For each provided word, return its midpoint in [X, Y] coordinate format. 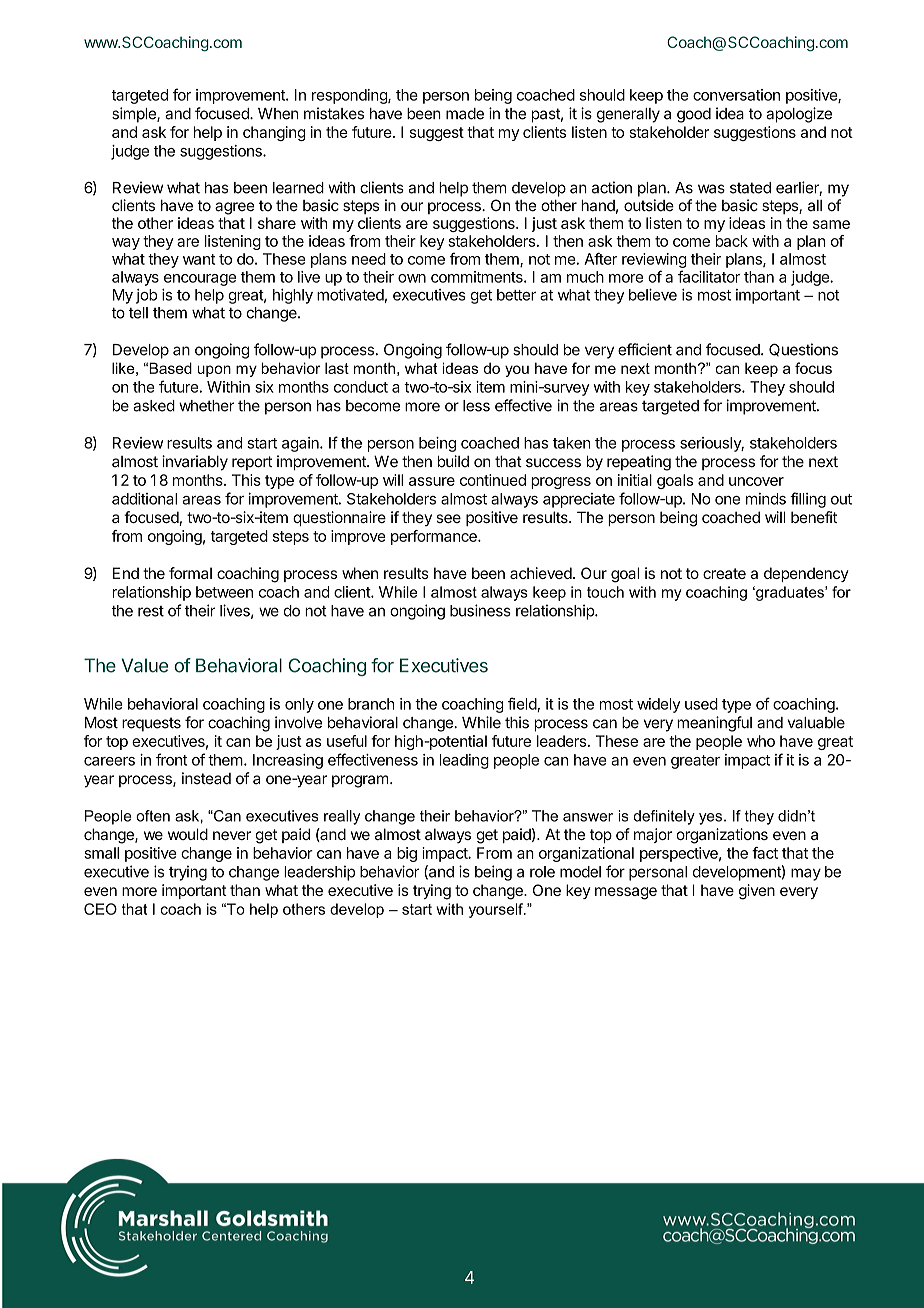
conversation [736, 95]
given [757, 892]
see [448, 518]
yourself [497, 910]
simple [135, 115]
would [188, 834]
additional [144, 499]
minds [766, 499]
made [465, 114]
